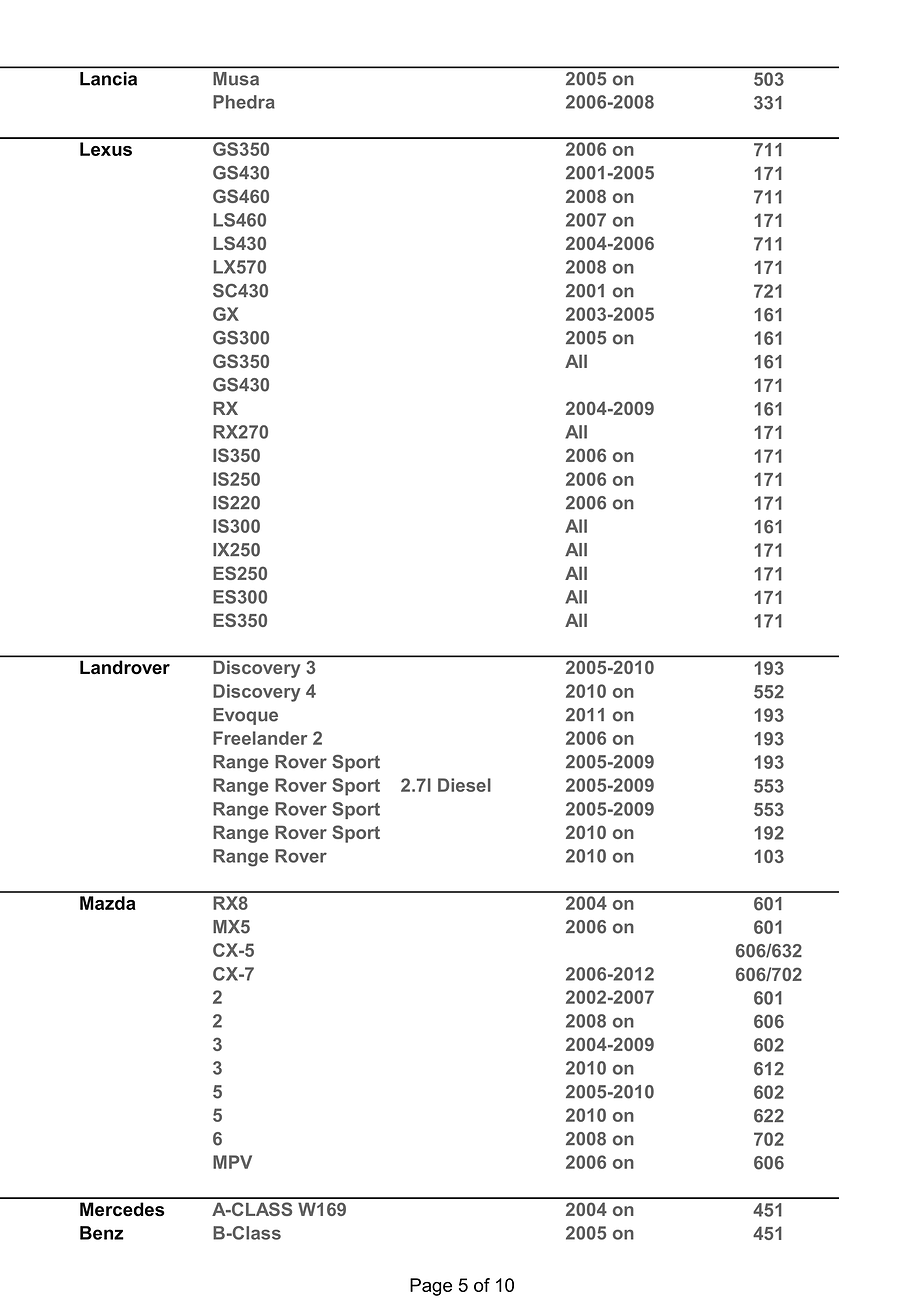 The image size is (924, 1308). Describe the element at coordinates (431, 1287) in the document. I see `Page` at that location.
